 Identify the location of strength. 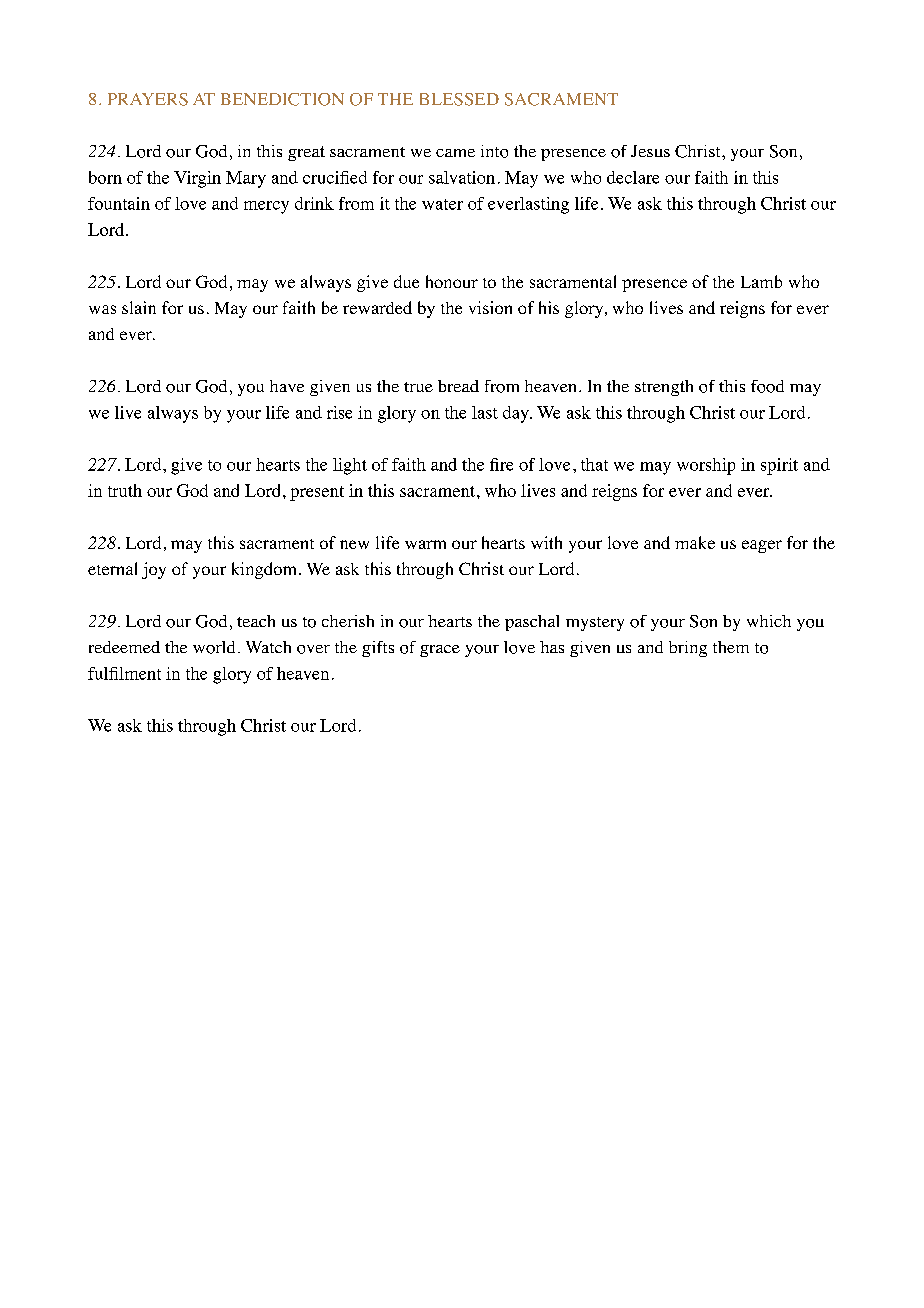
(664, 388).
